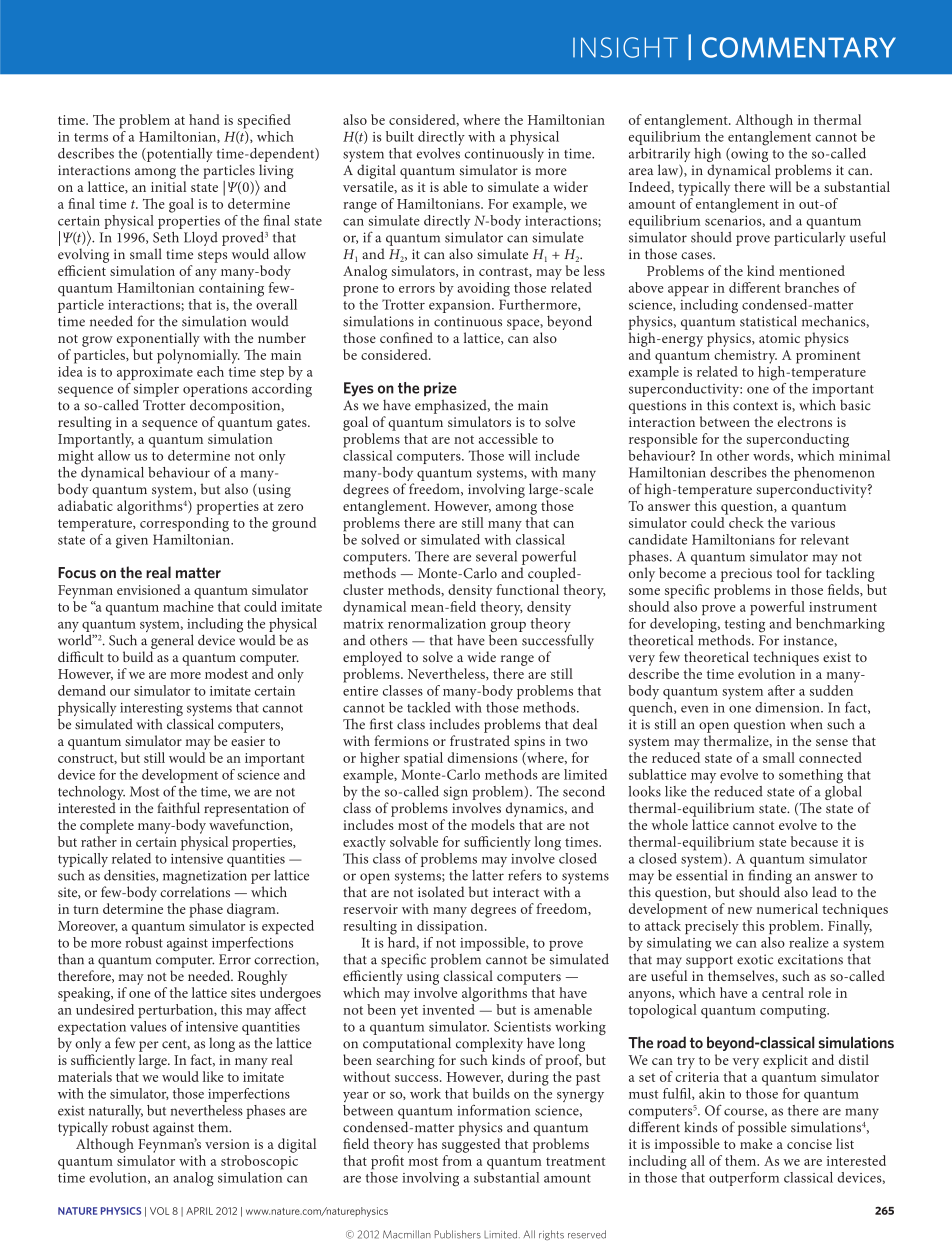 The width and height of the screenshot is (952, 1251). I want to click on COMMENTARY, so click(799, 47).
